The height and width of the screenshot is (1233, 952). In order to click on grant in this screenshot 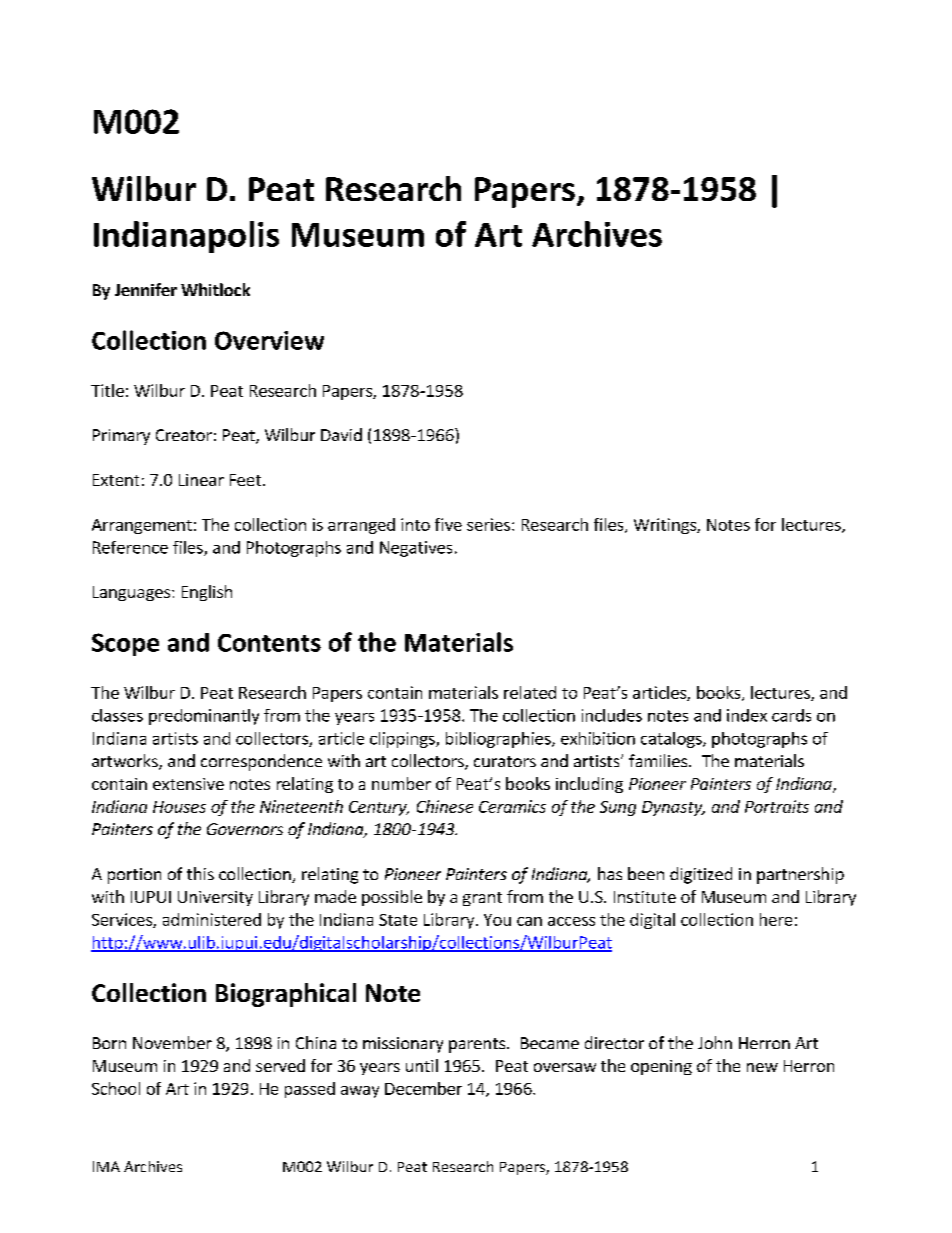, I will do `click(482, 899)`.
